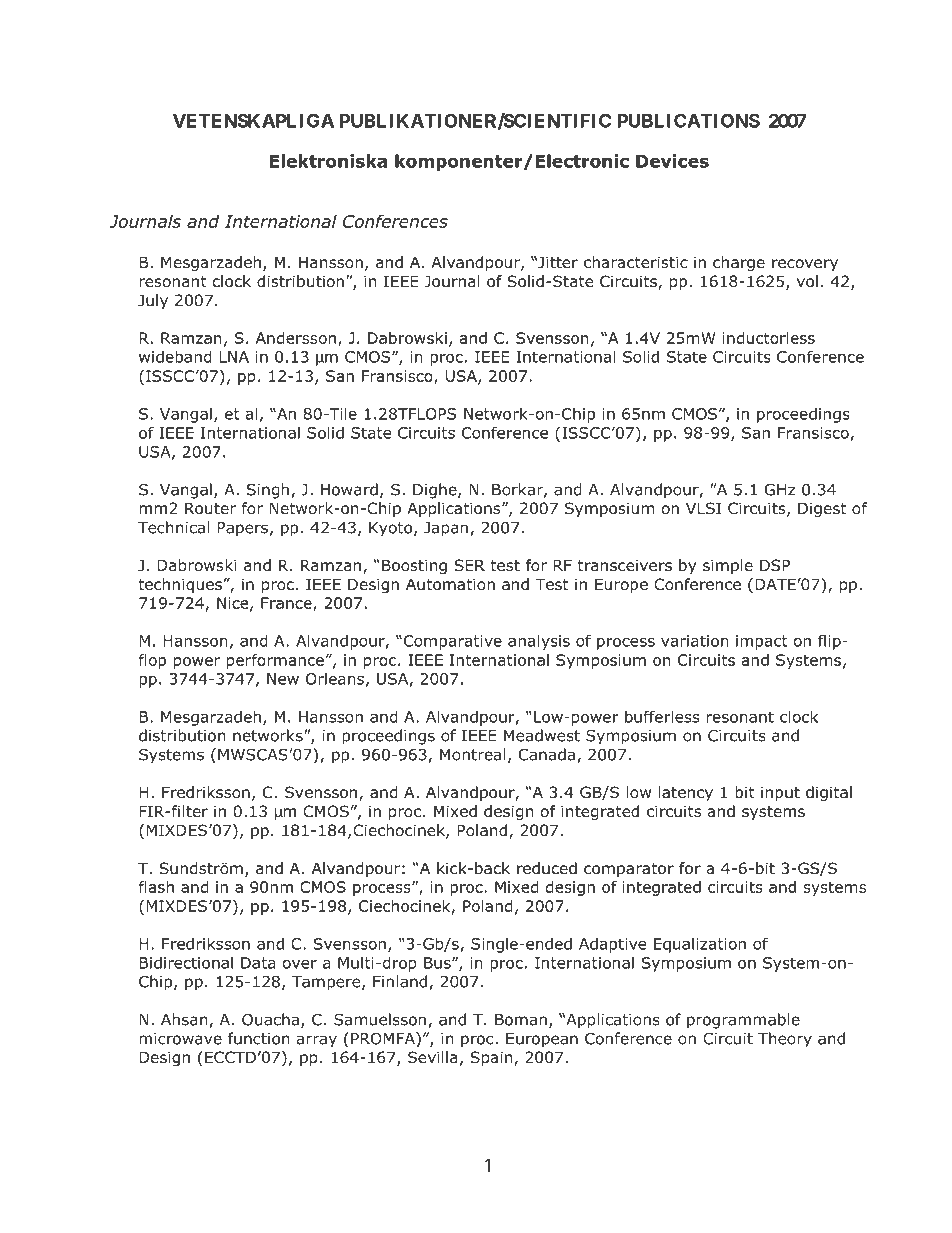 Image resolution: width=952 pixels, height=1233 pixels. Describe the element at coordinates (259, 1038) in the document. I see `function` at that location.
